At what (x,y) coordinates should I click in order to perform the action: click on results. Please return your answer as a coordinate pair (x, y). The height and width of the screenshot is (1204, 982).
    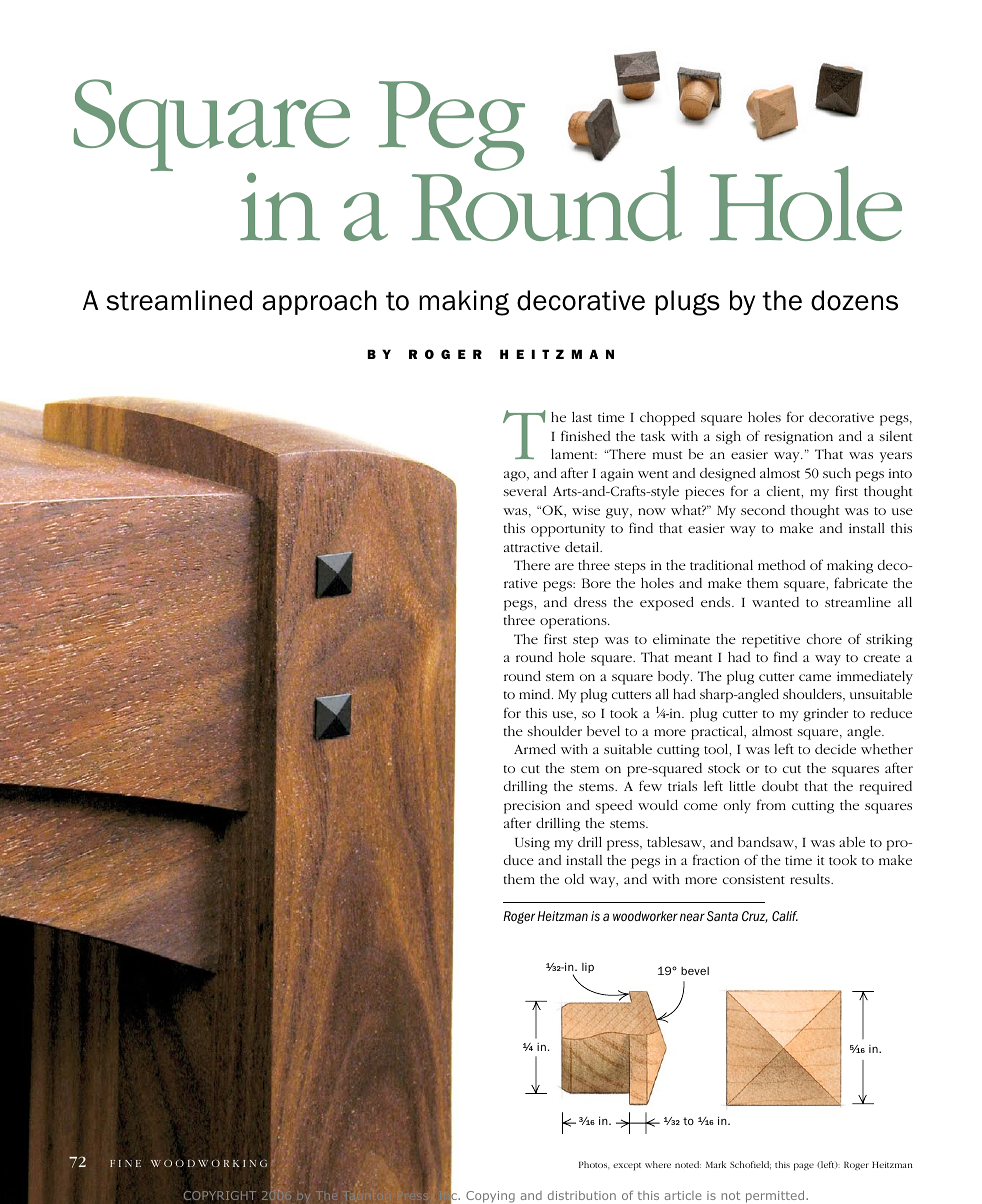
    Looking at the image, I should click on (811, 879).
